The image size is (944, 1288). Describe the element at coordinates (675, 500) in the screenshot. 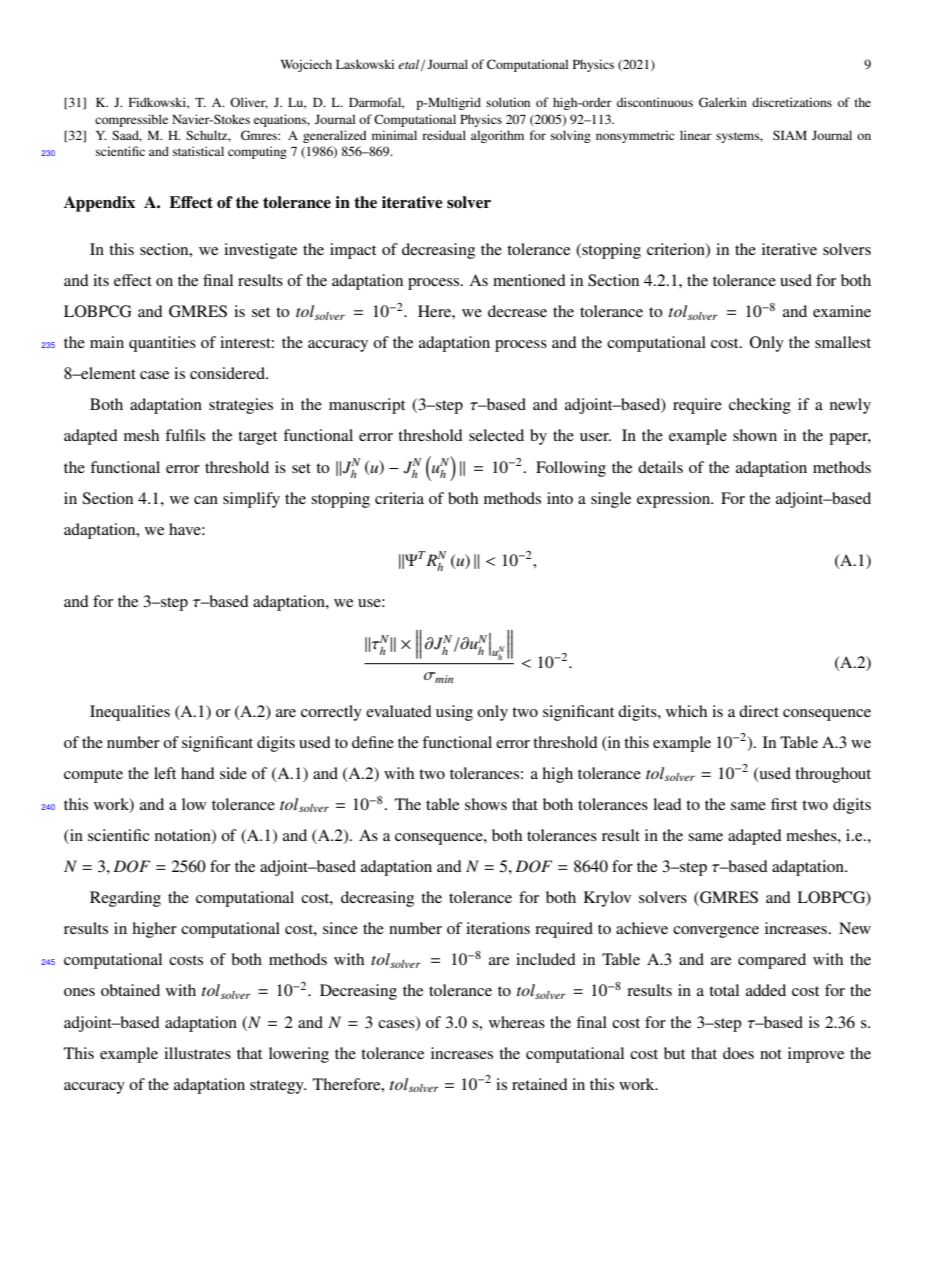

I see `expression` at that location.
